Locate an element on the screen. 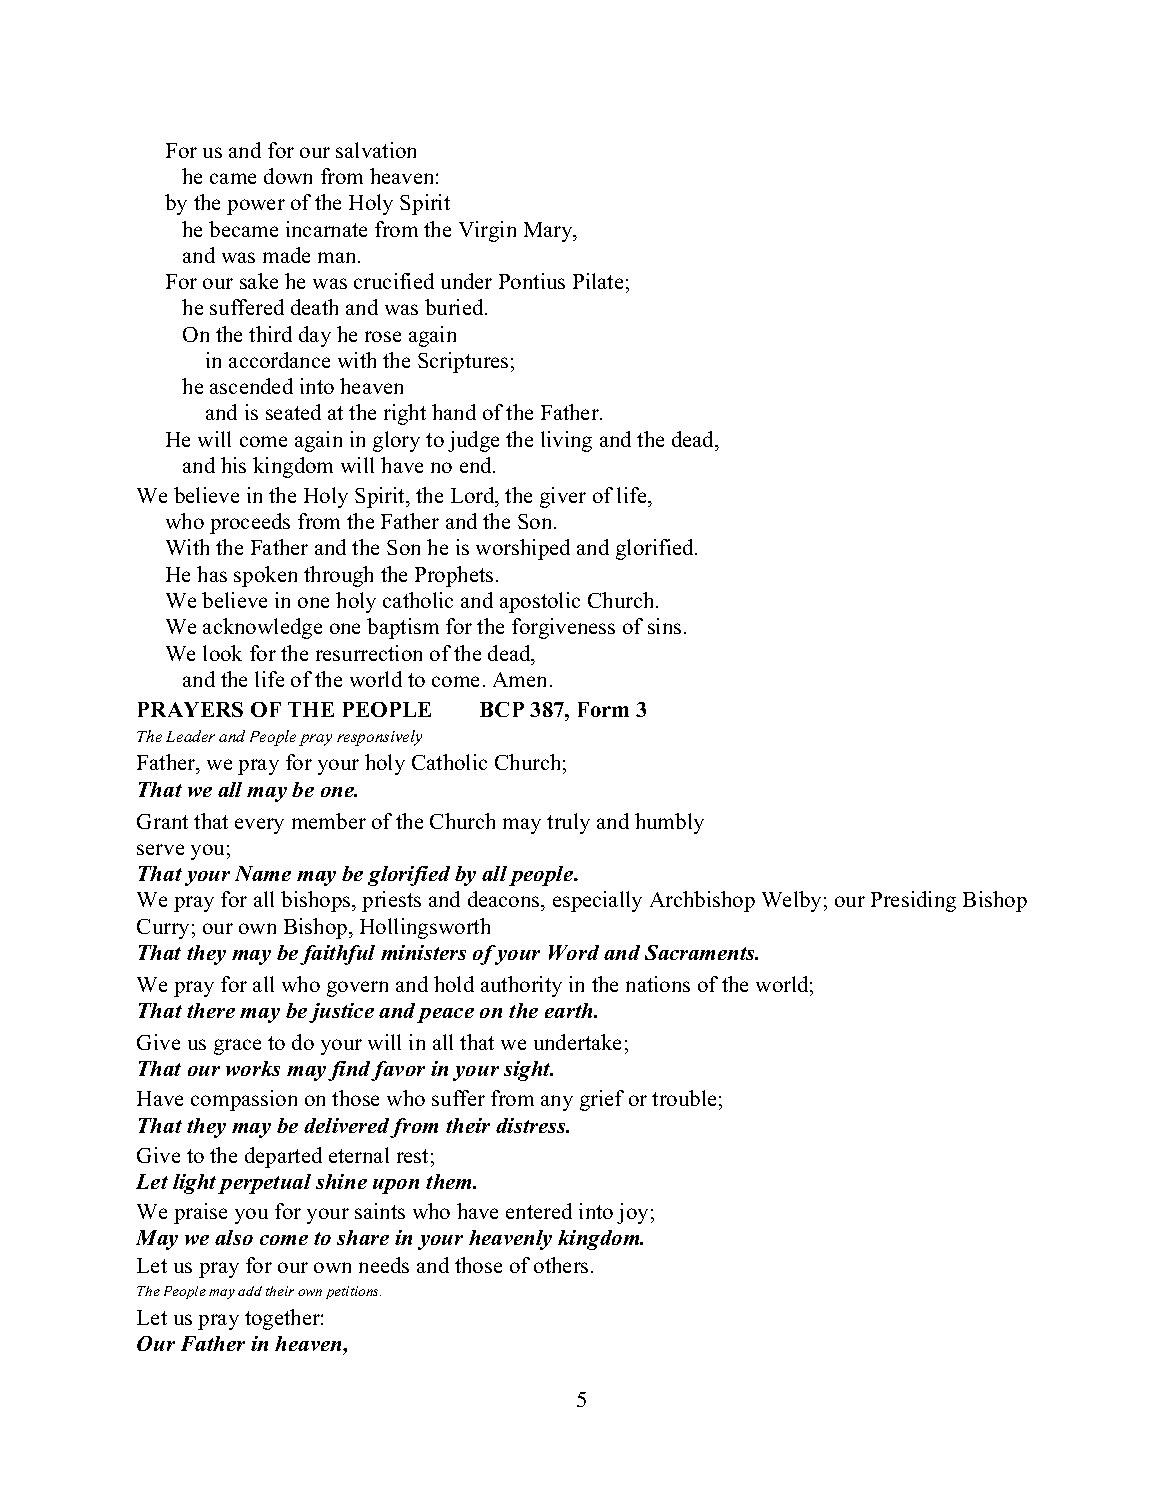 Image resolution: width=1164 pixels, height=1507 pixels. Mary is located at coordinates (549, 232).
